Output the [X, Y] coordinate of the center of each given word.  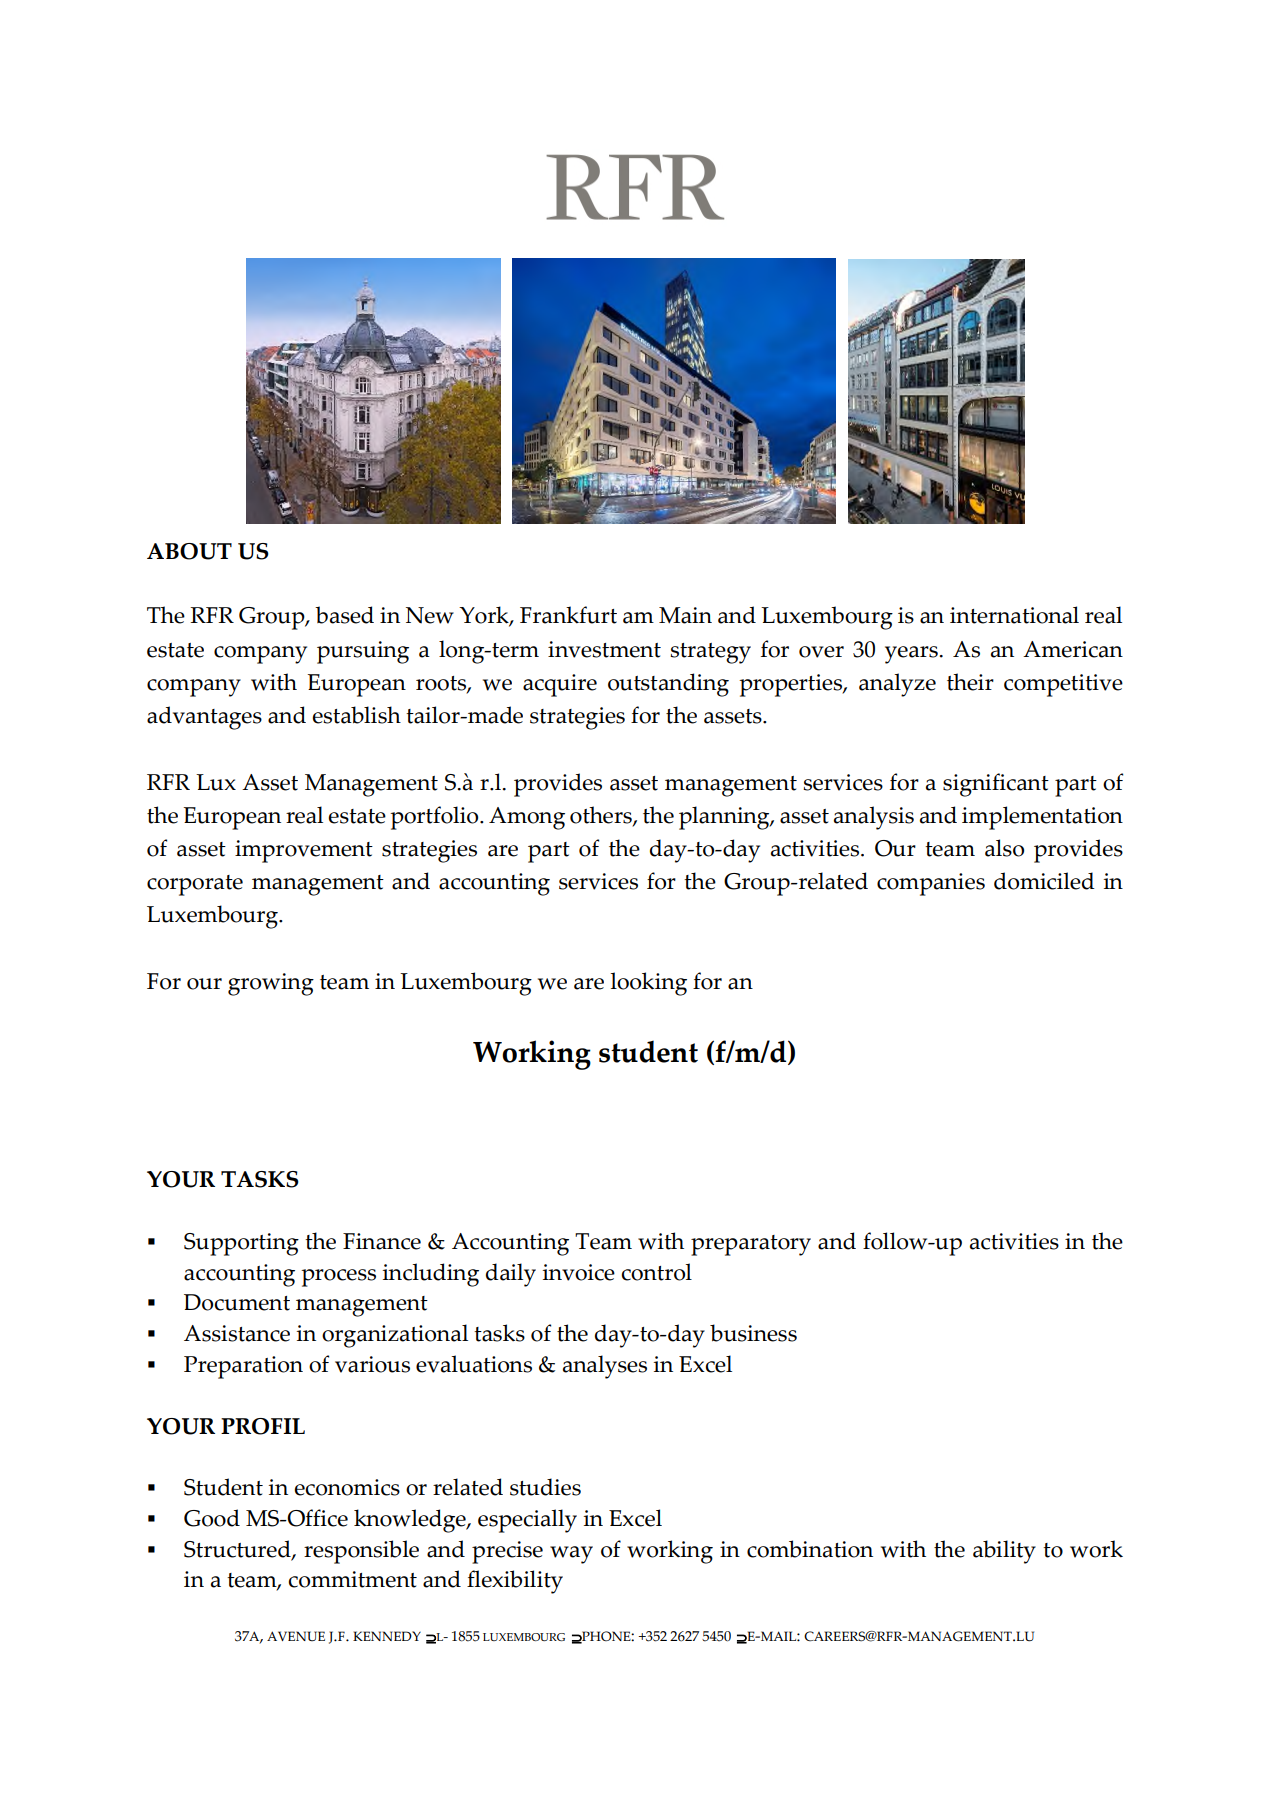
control [656, 1272]
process [338, 1278]
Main [685, 615]
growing [271, 984]
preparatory [751, 1245]
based [344, 615]
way [571, 1555]
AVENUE [296, 1636]
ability [1004, 1552]
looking [648, 984]
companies [931, 884]
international [1014, 615]
